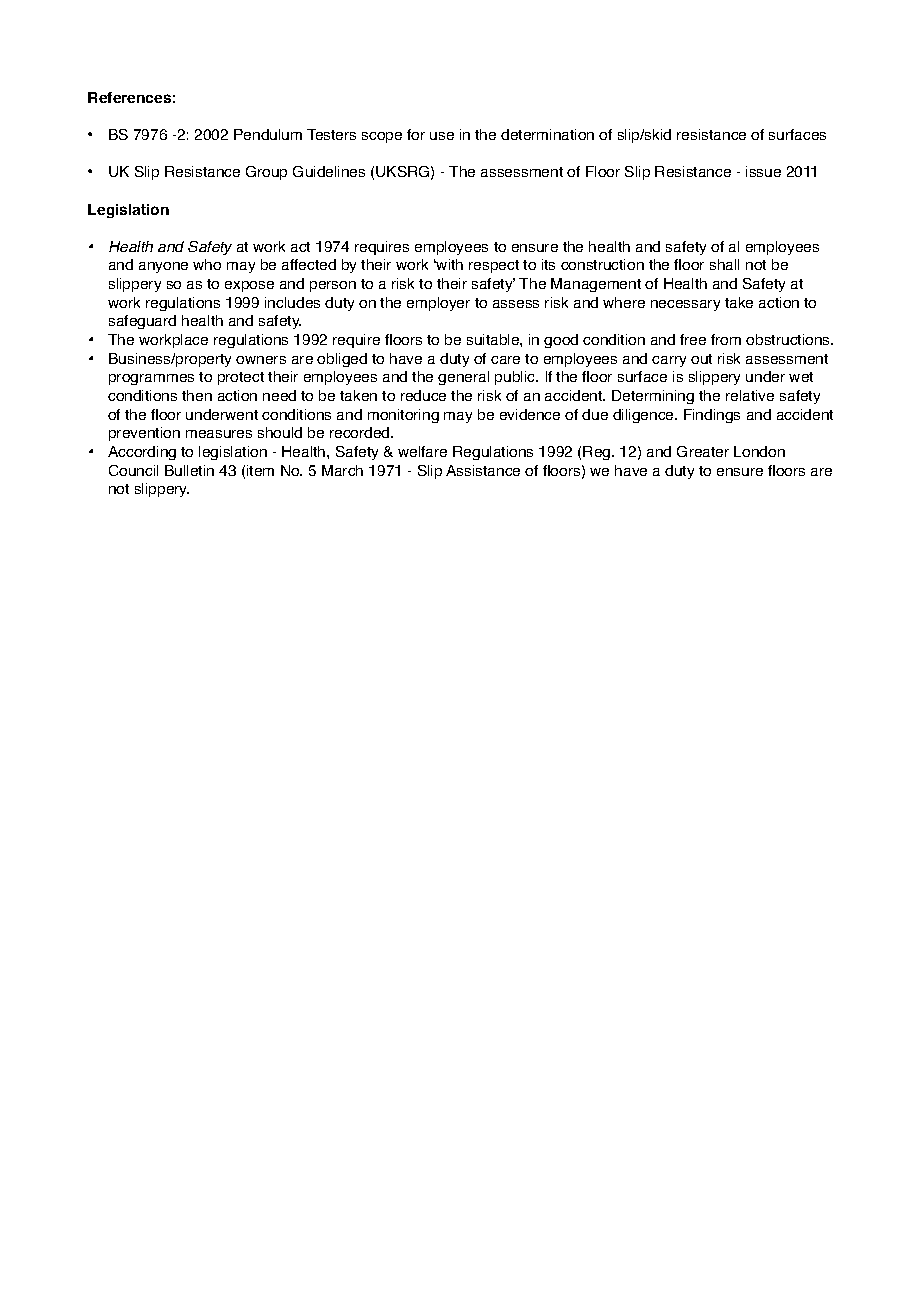  Describe the element at coordinates (750, 395) in the image. I see `relative` at that location.
